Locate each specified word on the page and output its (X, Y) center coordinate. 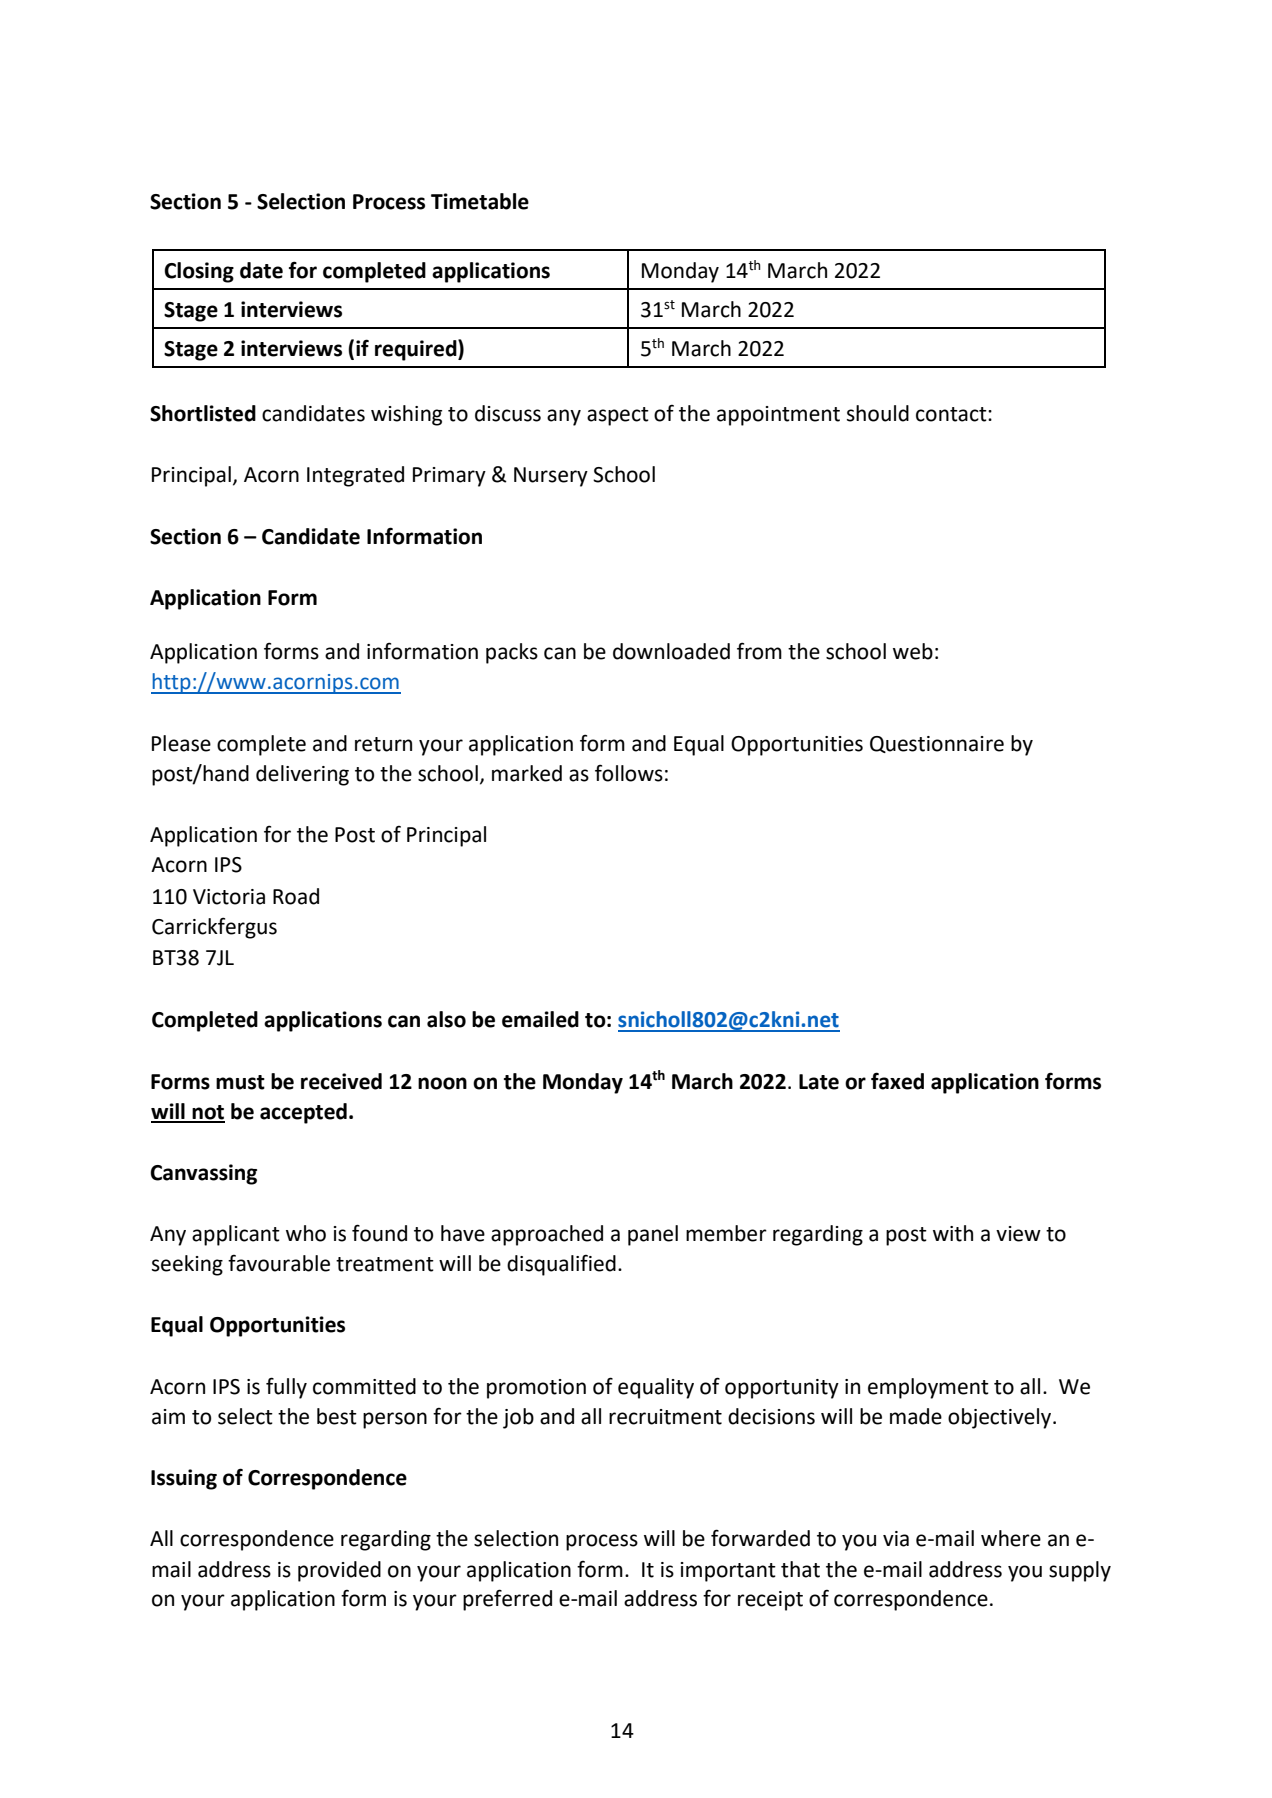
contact (952, 414)
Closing (199, 272)
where (1011, 1538)
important (728, 1572)
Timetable (480, 201)
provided (339, 1571)
